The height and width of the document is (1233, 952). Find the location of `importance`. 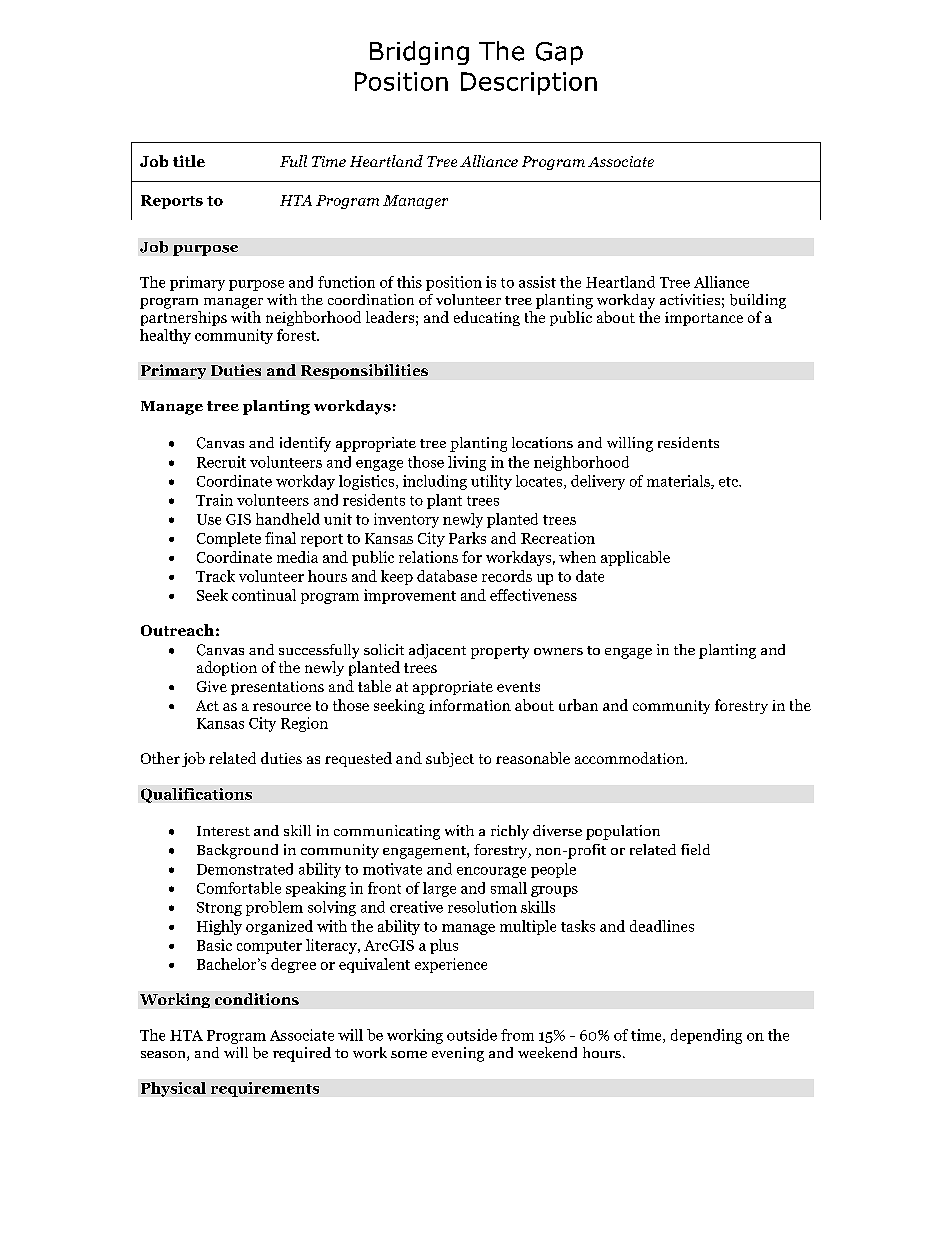

importance is located at coordinates (704, 319).
